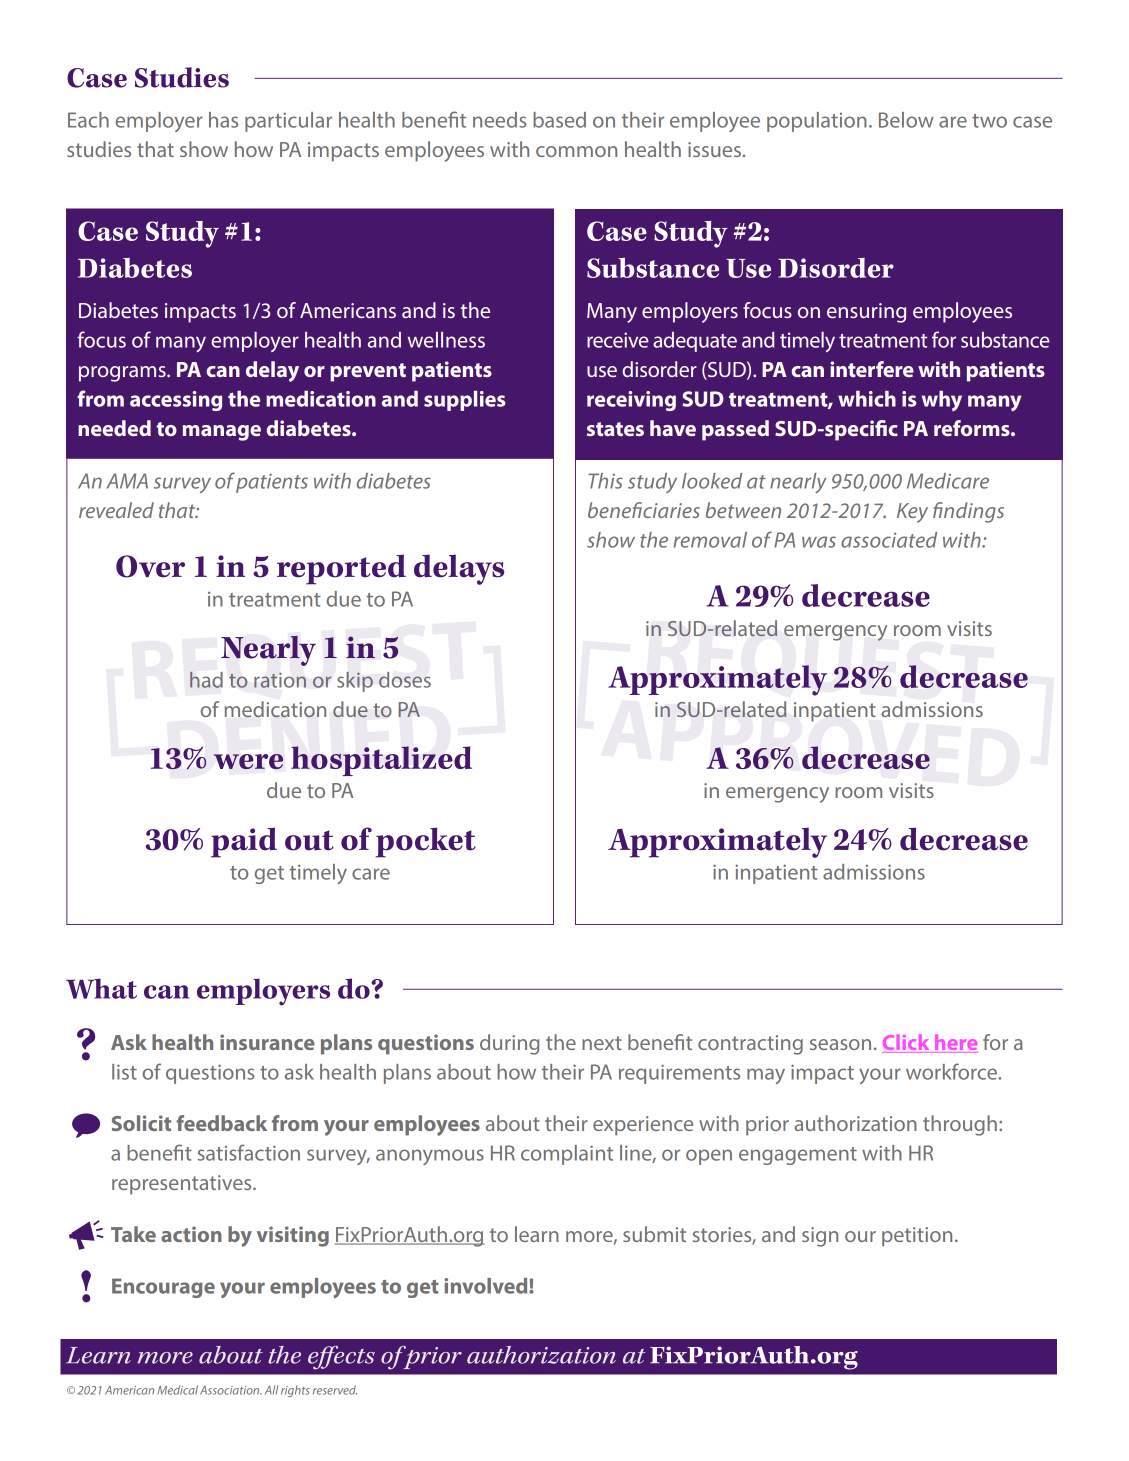 The height and width of the image is (1461, 1129). I want to click on hospitalized, so click(381, 761).
